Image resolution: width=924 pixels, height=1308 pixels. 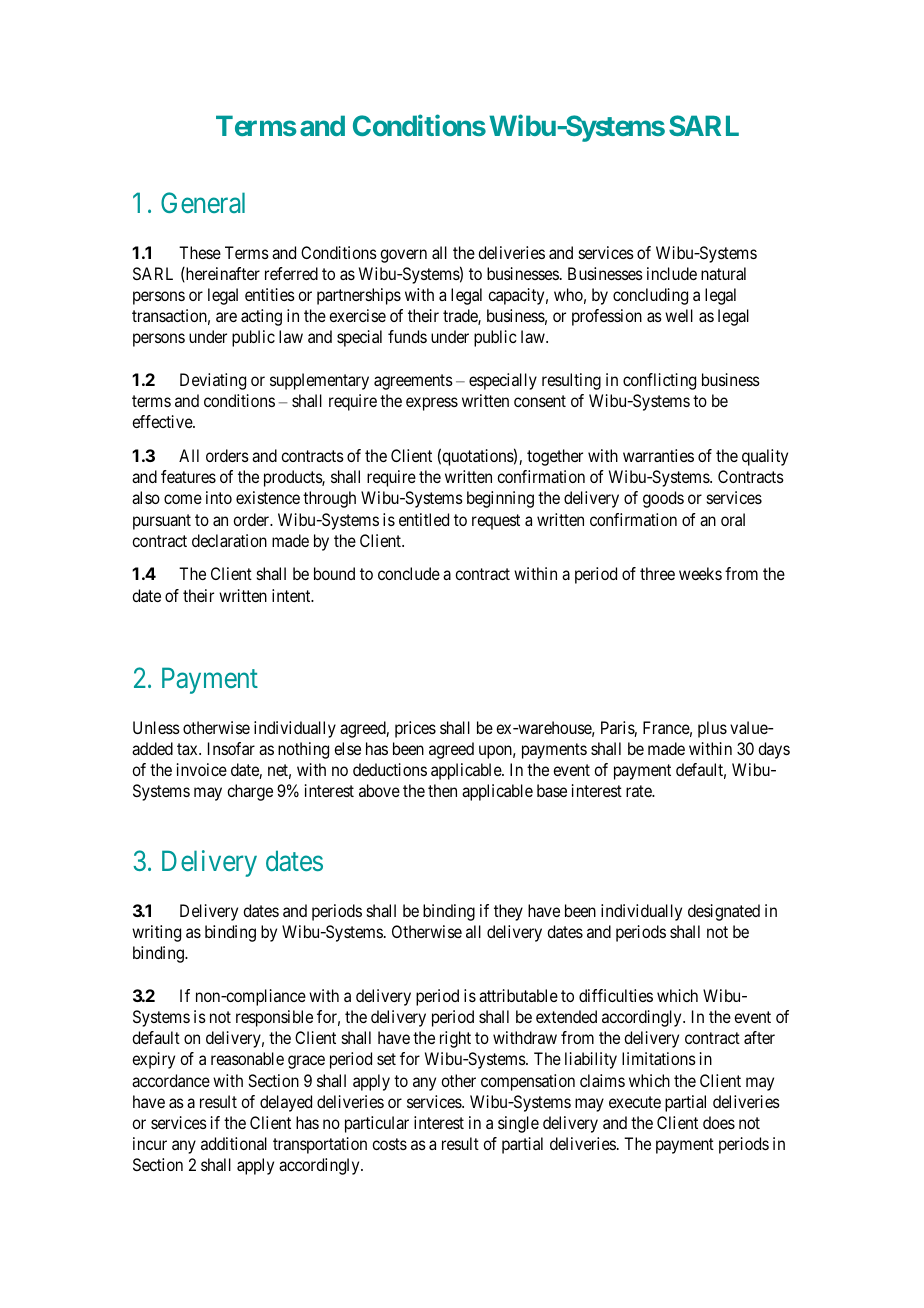 I want to click on govern, so click(x=403, y=256).
